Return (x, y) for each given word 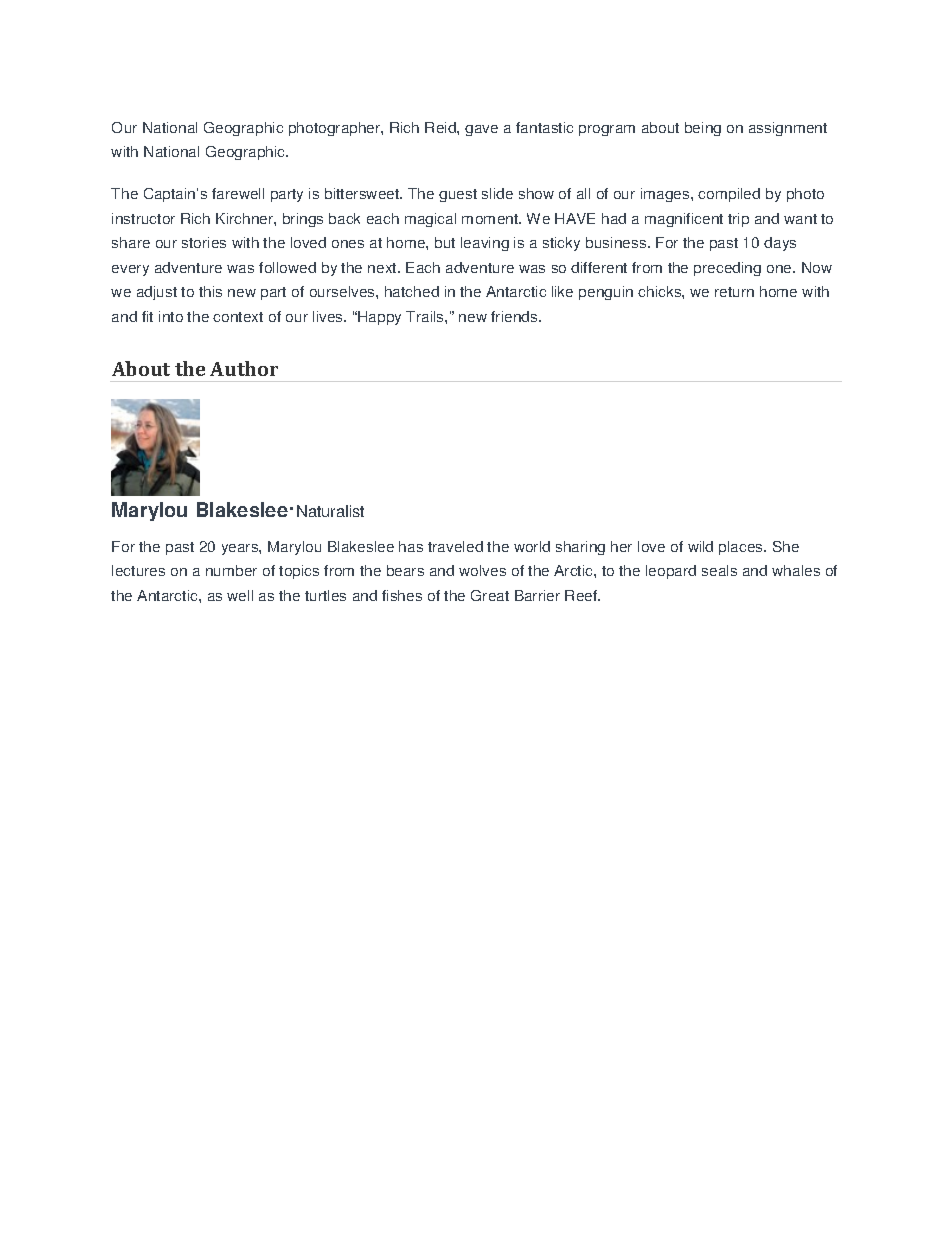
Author (244, 368)
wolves (482, 570)
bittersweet (363, 193)
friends (515, 316)
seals (719, 570)
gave (481, 130)
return (734, 292)
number (231, 570)
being (703, 129)
